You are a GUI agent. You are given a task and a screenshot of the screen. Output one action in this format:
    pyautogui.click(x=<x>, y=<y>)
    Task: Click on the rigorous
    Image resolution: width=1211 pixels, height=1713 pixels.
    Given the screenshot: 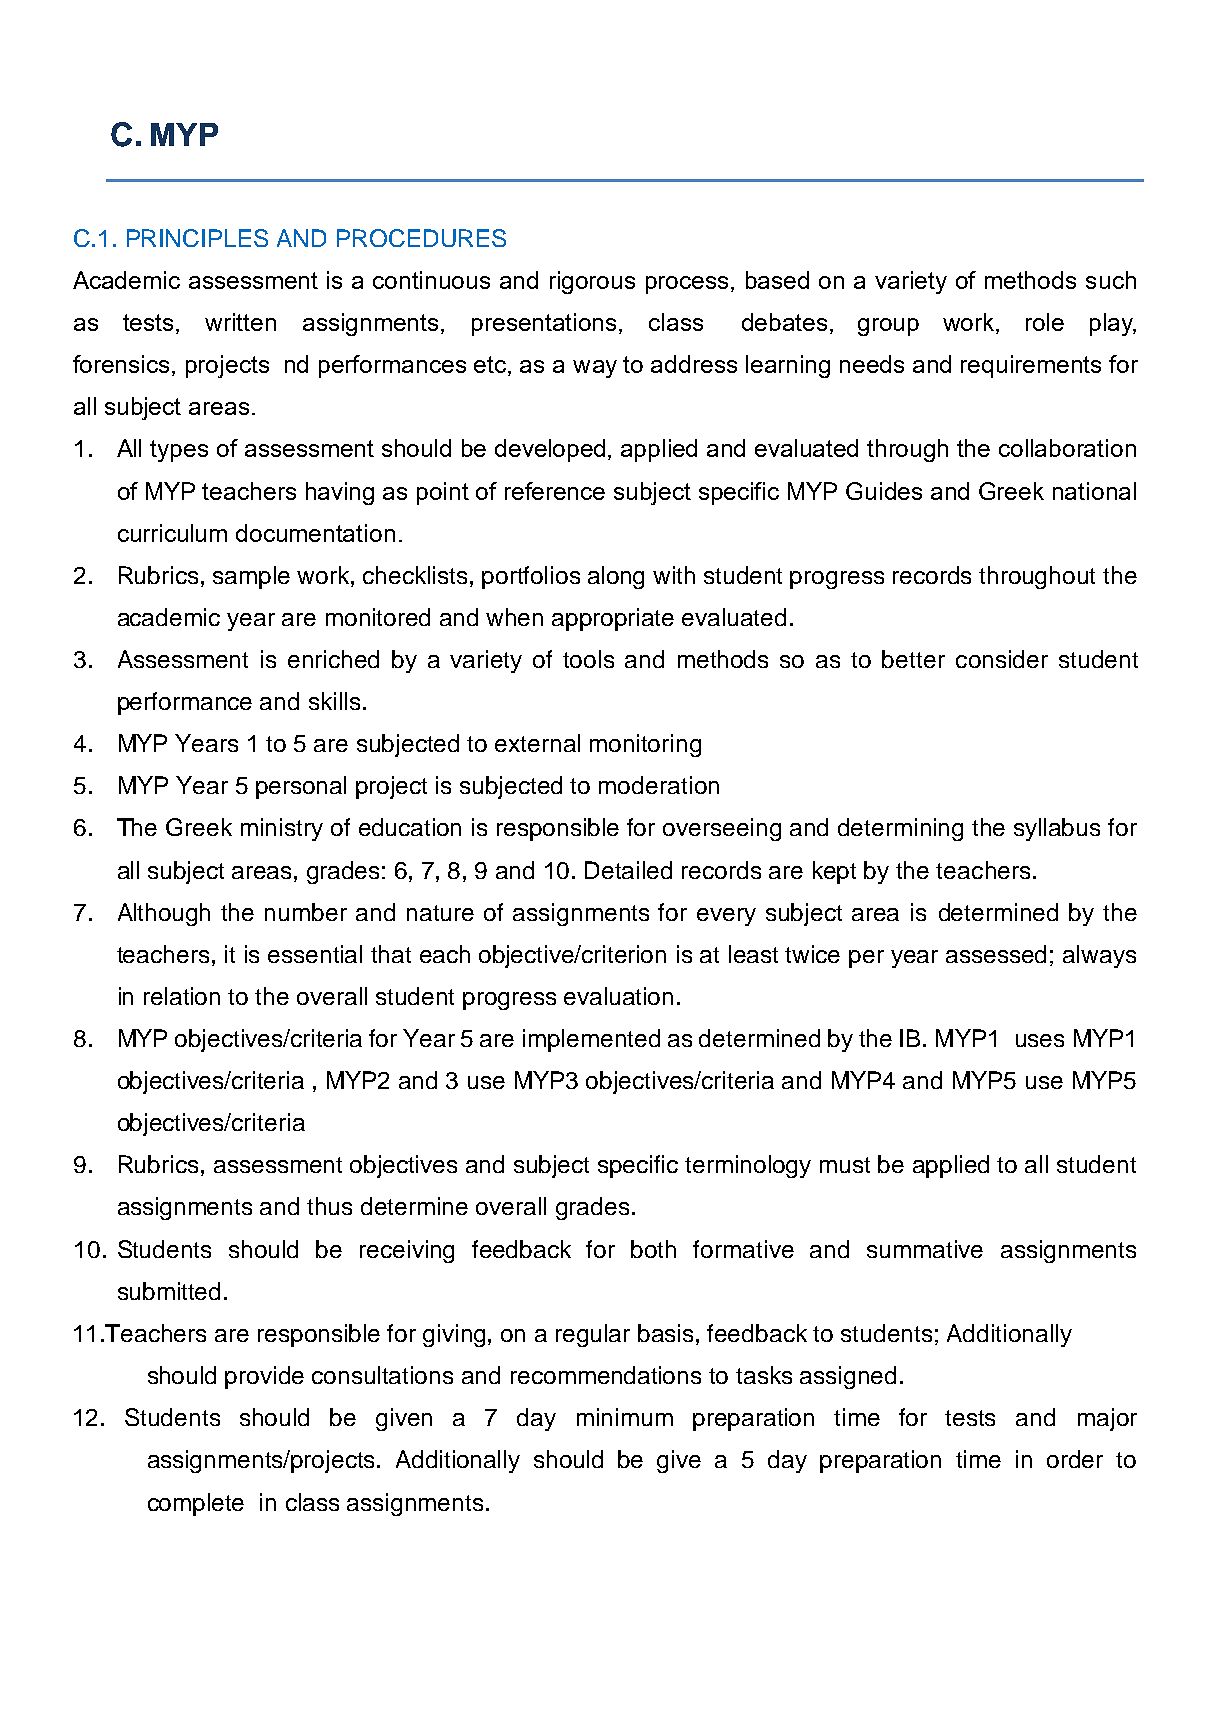 What is the action you would take?
    pyautogui.click(x=592, y=282)
